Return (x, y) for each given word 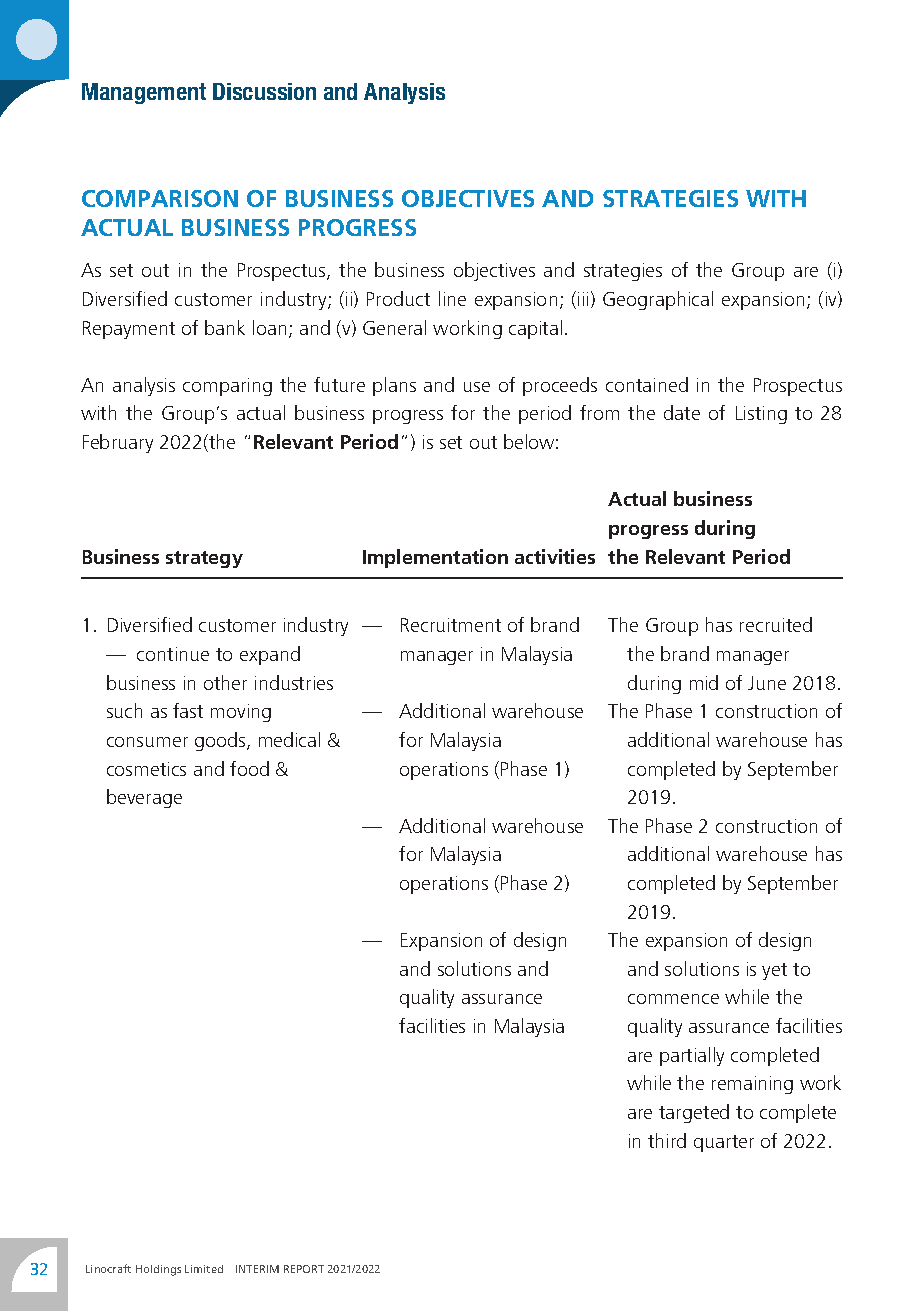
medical (289, 739)
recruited (776, 624)
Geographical (658, 300)
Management (144, 93)
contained (647, 384)
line (452, 298)
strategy (204, 559)
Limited (204, 1269)
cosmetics (146, 769)
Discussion (264, 91)
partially (692, 1056)
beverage (144, 798)
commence (673, 999)
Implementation (435, 558)
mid (704, 682)
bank (225, 327)
